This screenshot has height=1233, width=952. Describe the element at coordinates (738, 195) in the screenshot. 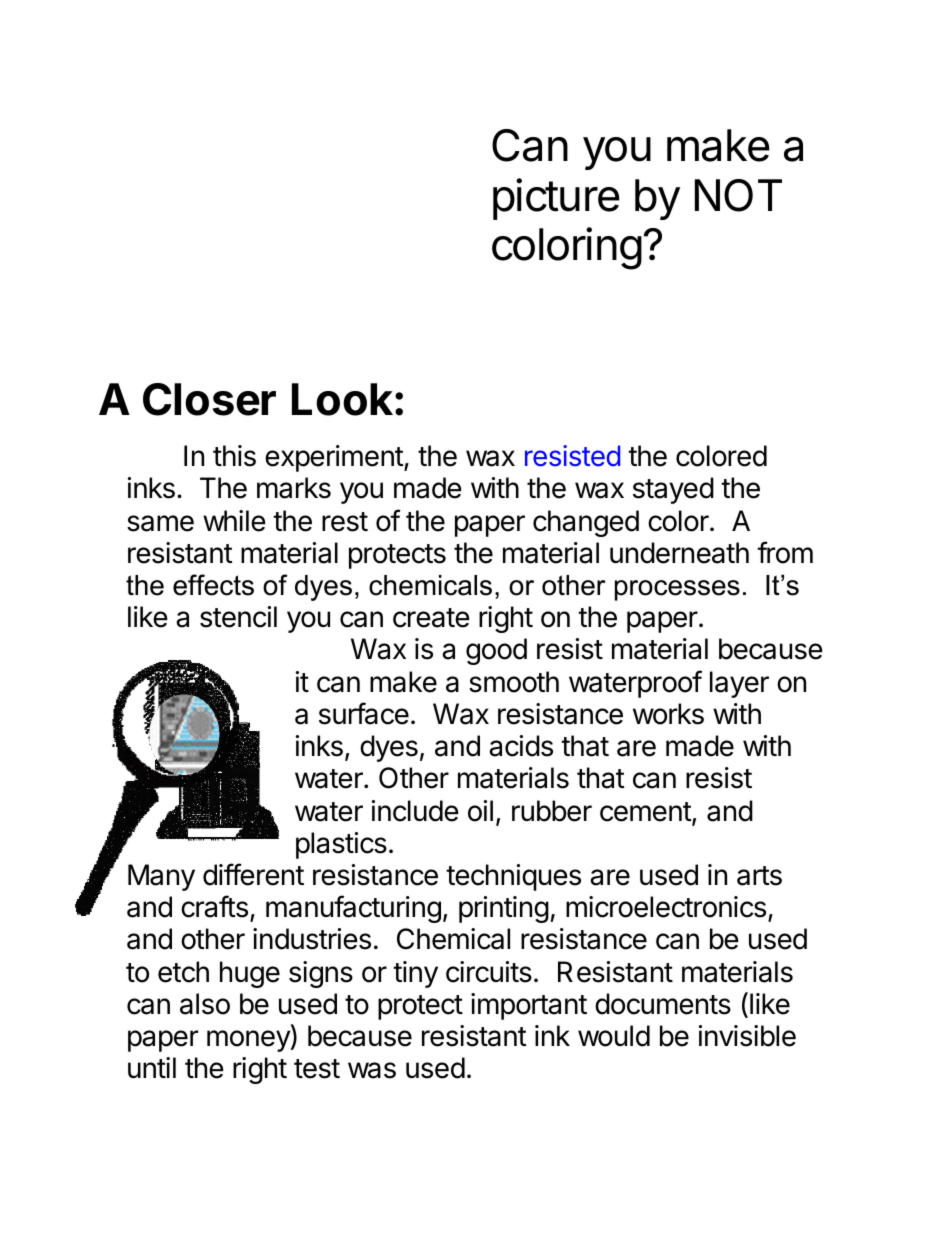

I see `NOT` at that location.
